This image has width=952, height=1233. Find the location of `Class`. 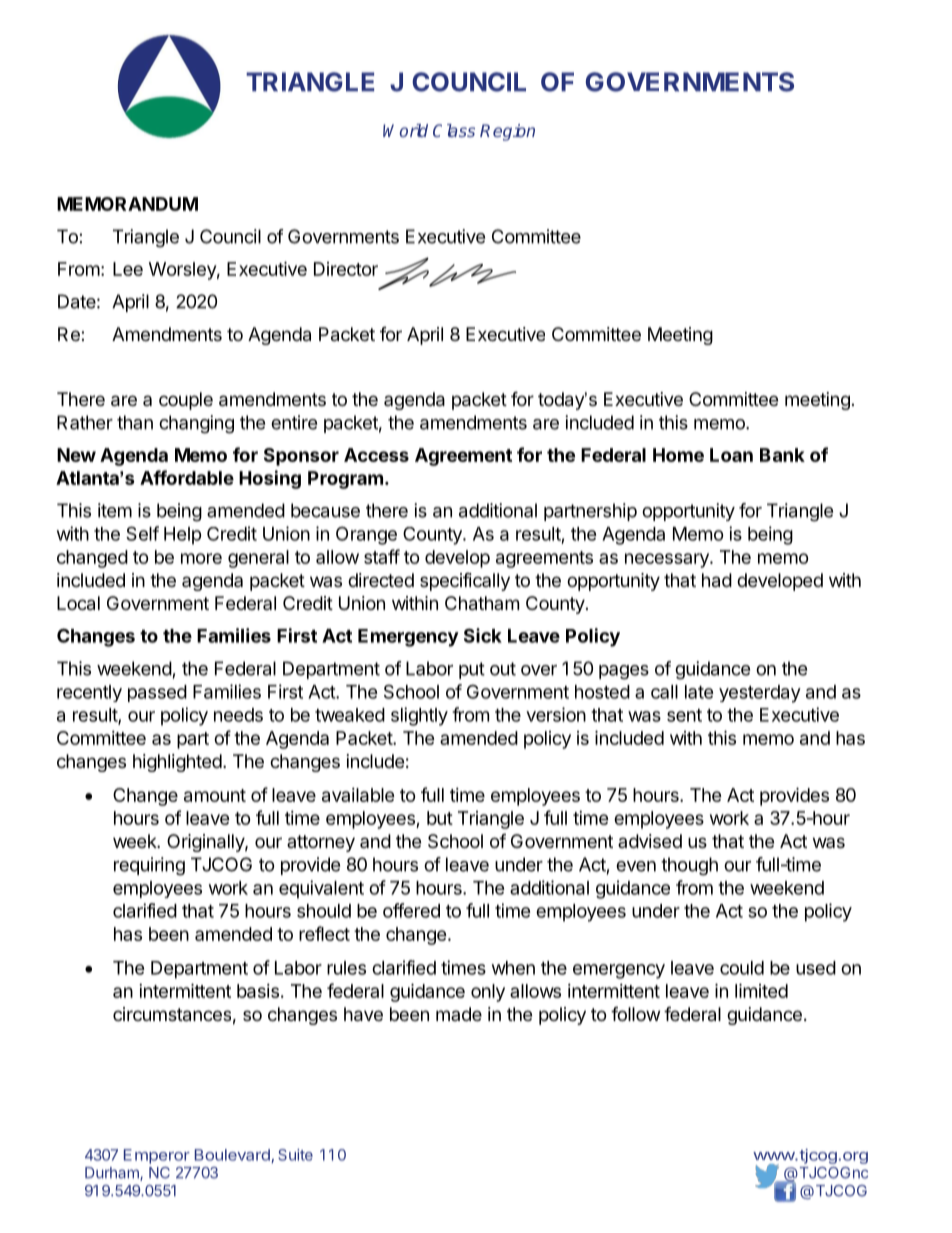

Class is located at coordinates (454, 130).
